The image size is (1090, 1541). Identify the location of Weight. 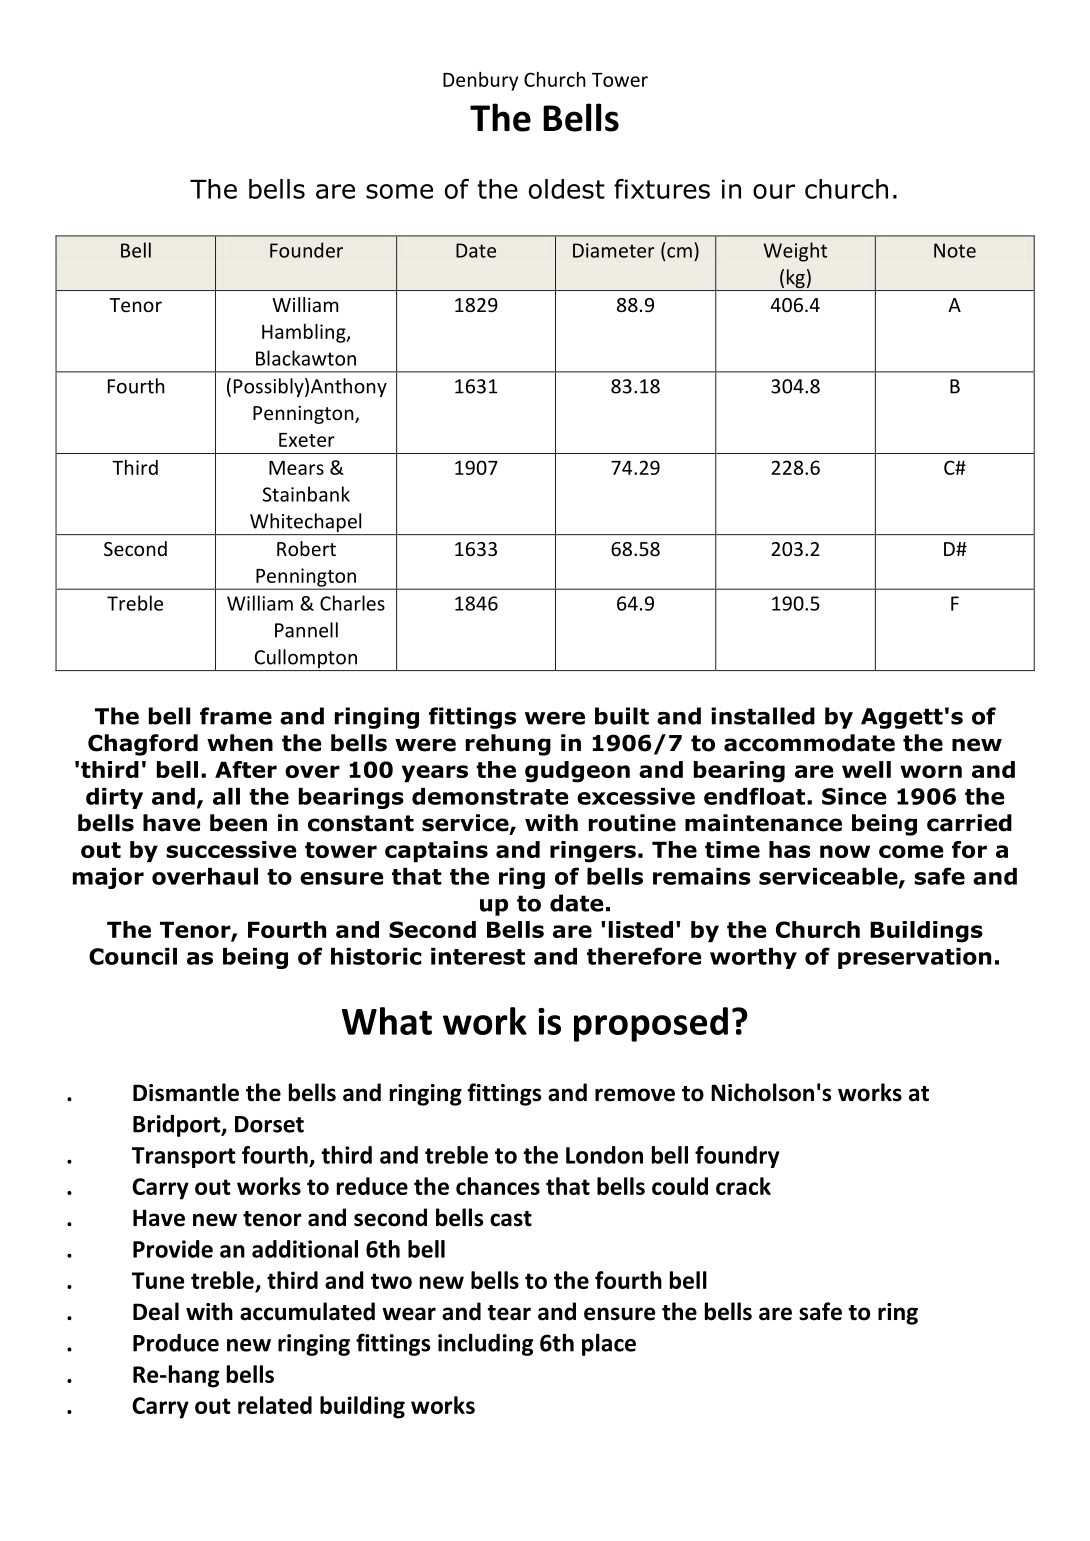
(795, 252).
